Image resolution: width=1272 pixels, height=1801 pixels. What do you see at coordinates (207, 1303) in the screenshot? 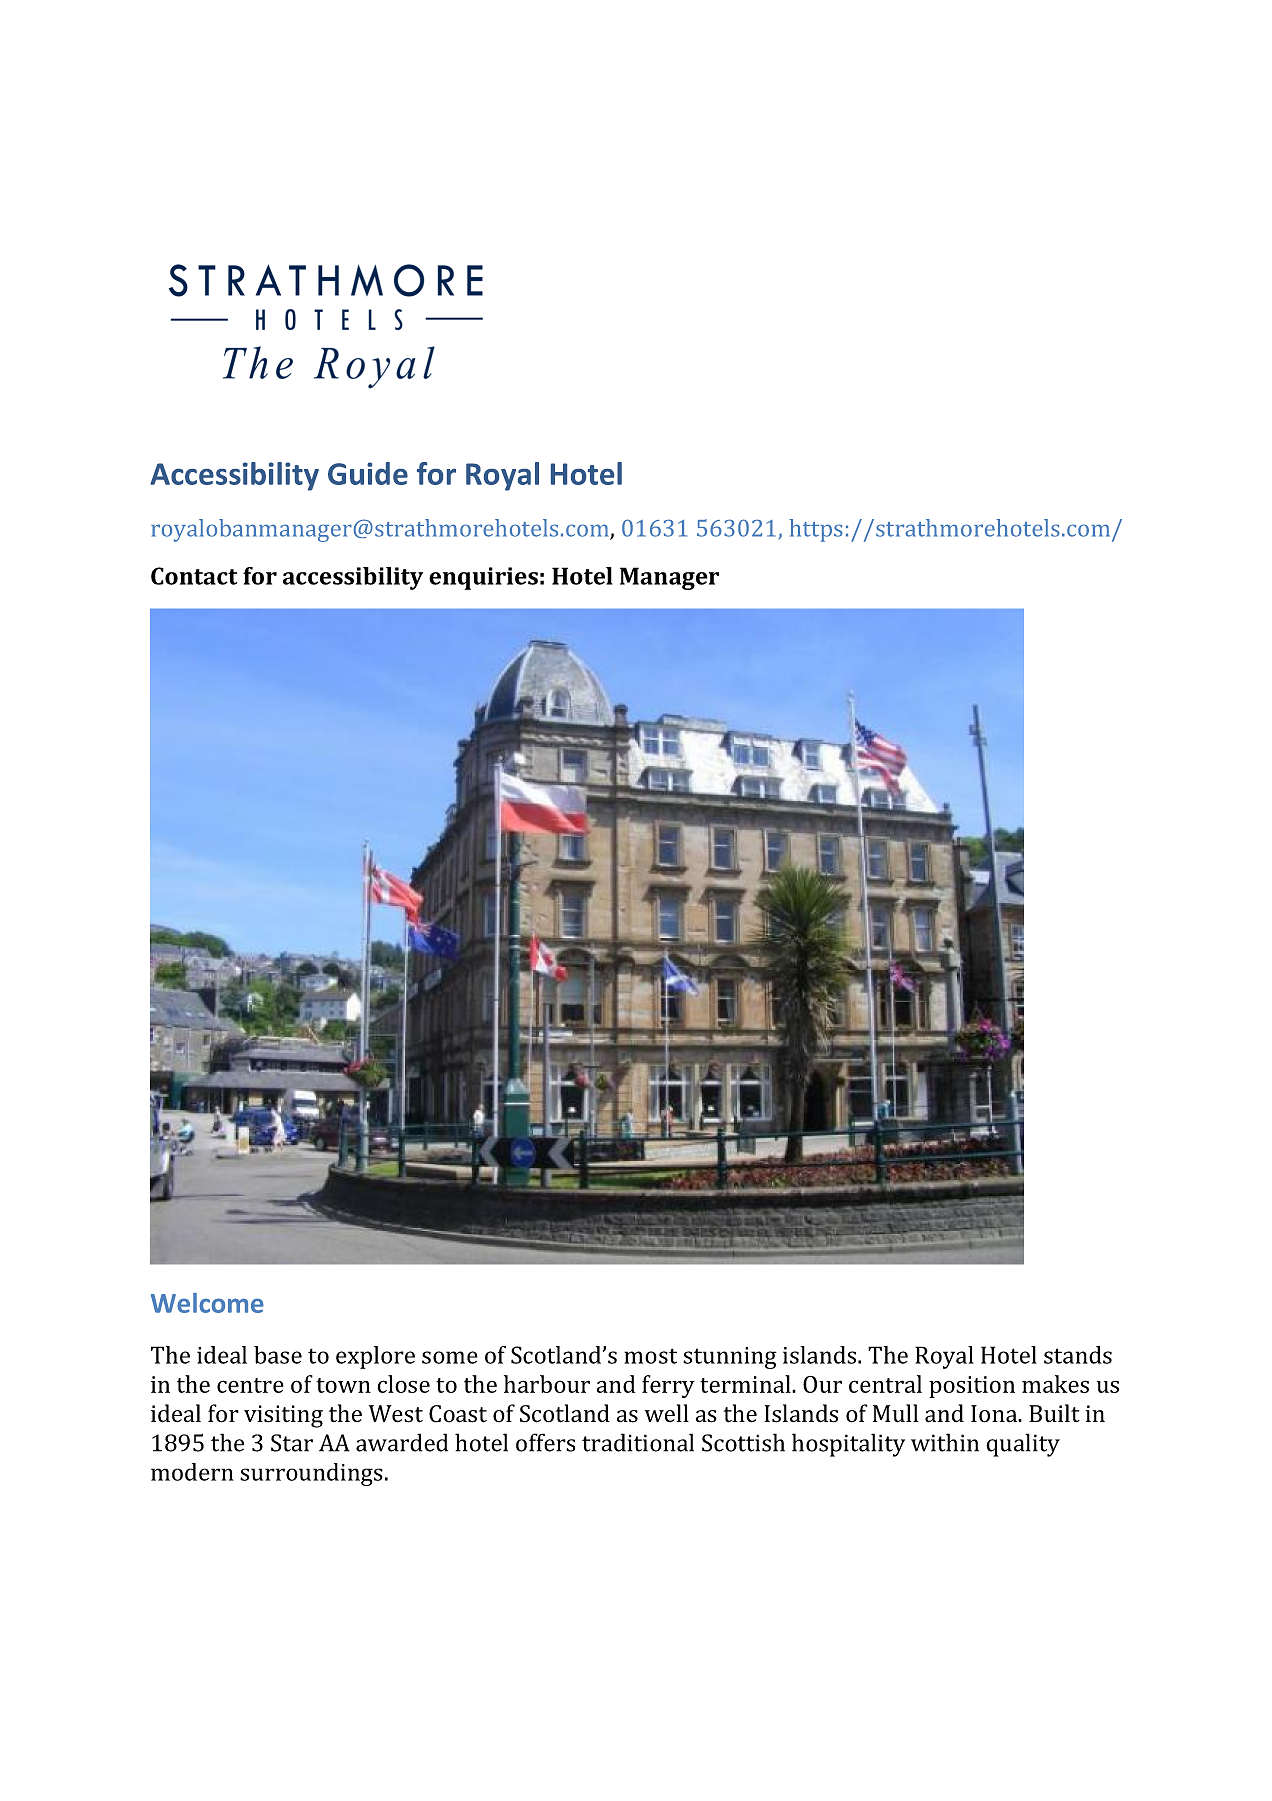
I see `Welcome` at bounding box center [207, 1303].
